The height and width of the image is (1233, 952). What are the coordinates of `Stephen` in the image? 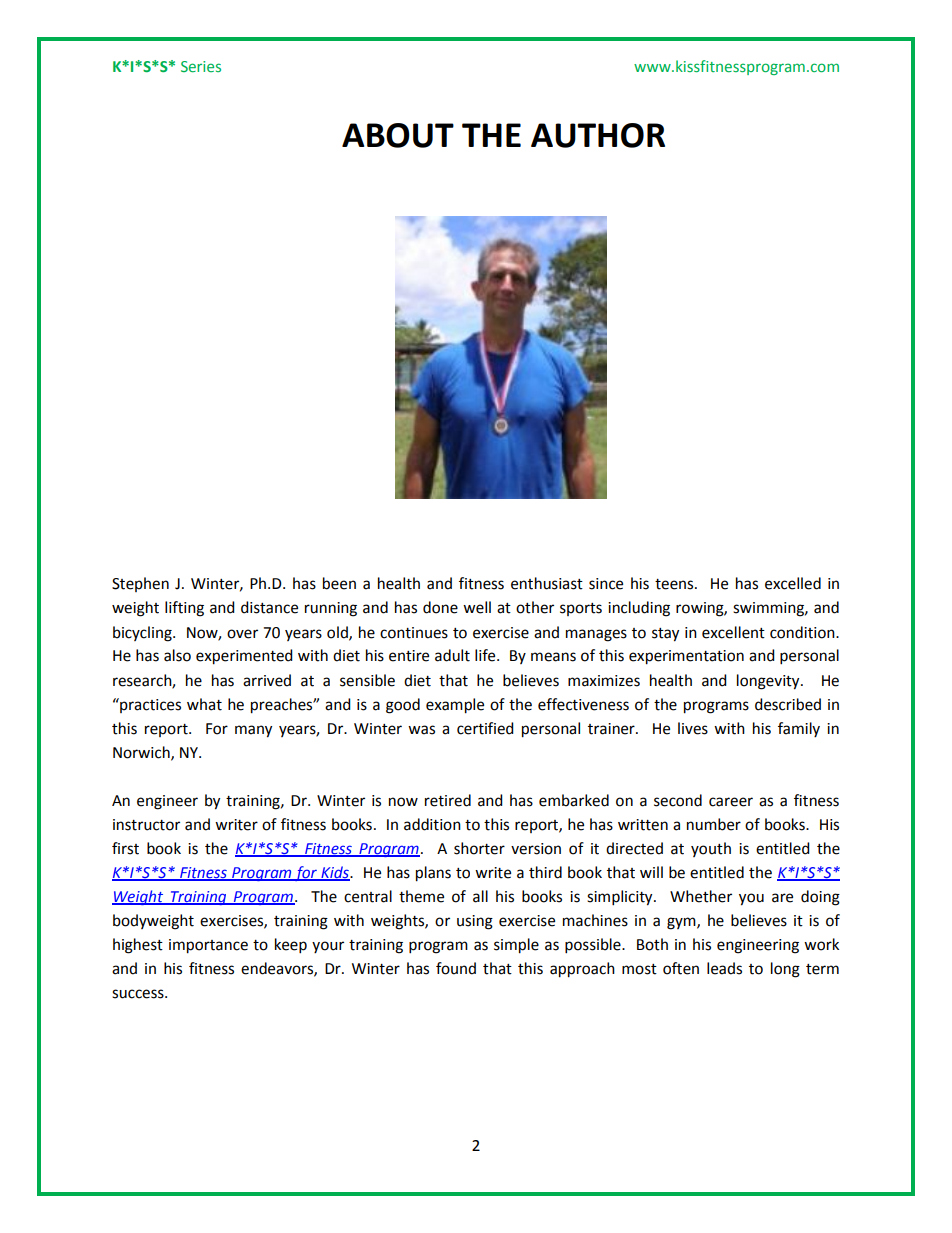 It's located at (140, 584).
